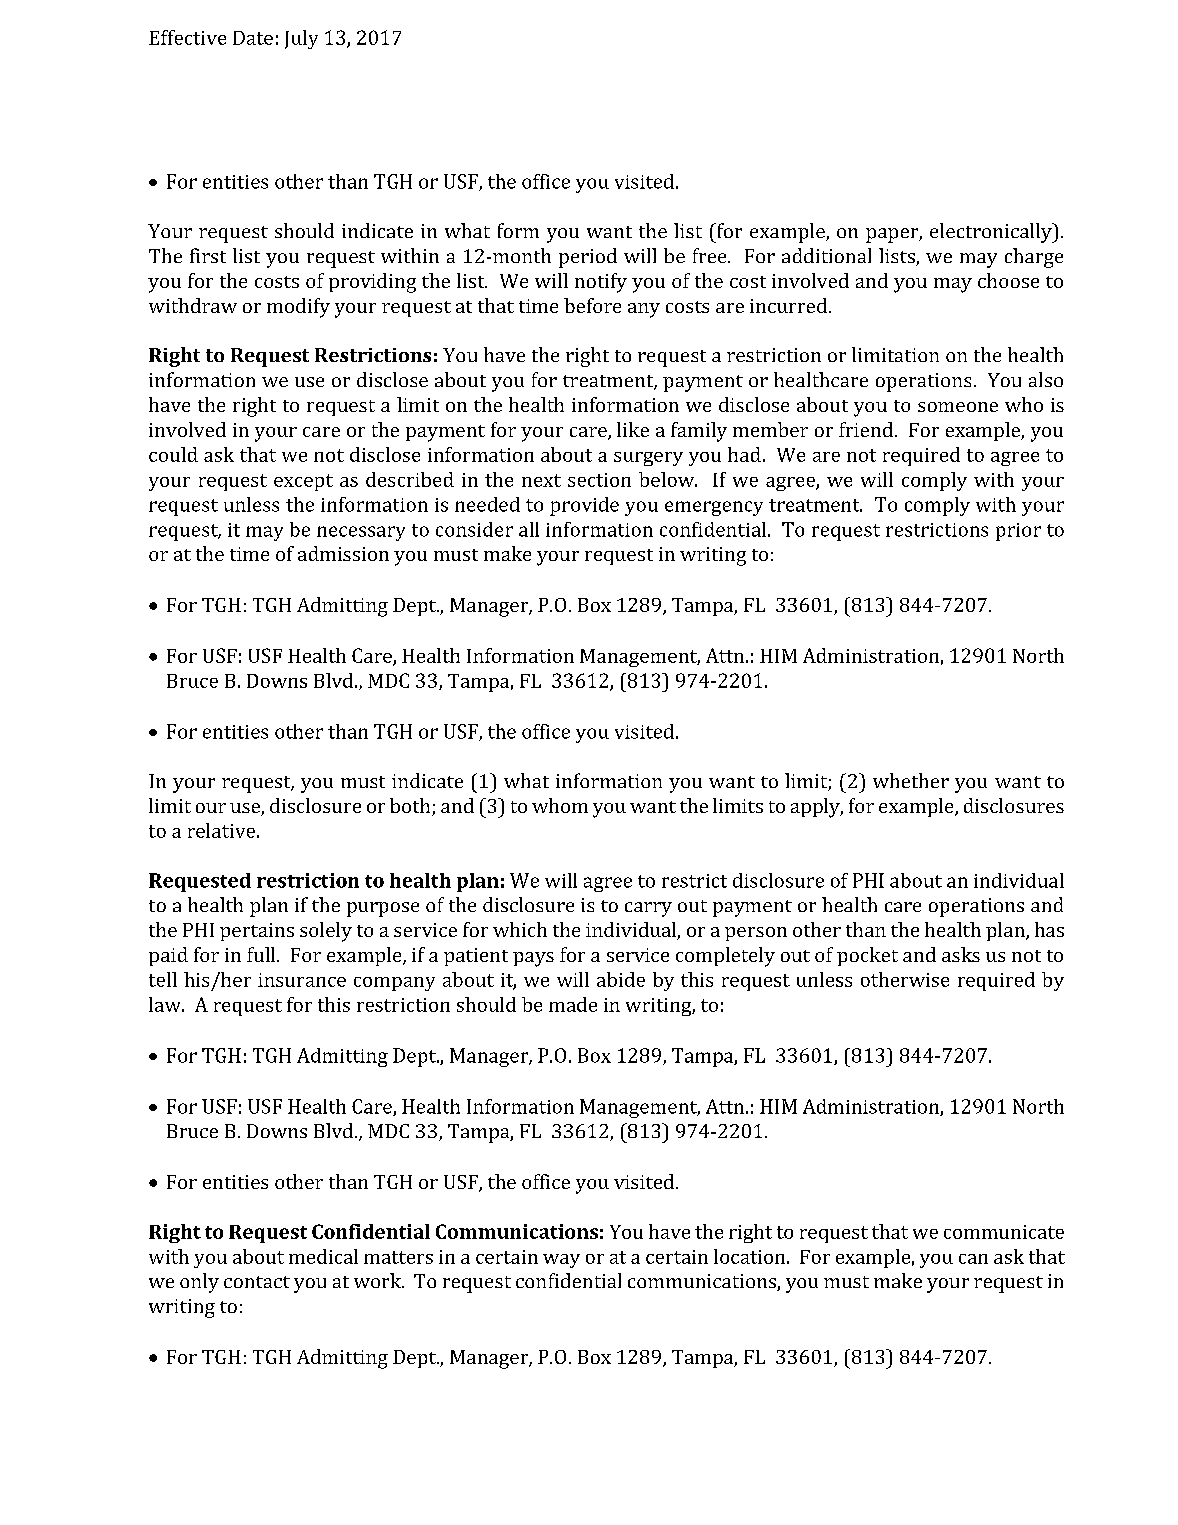 This document has width=1178, height=1525. I want to click on modify, so click(298, 308).
